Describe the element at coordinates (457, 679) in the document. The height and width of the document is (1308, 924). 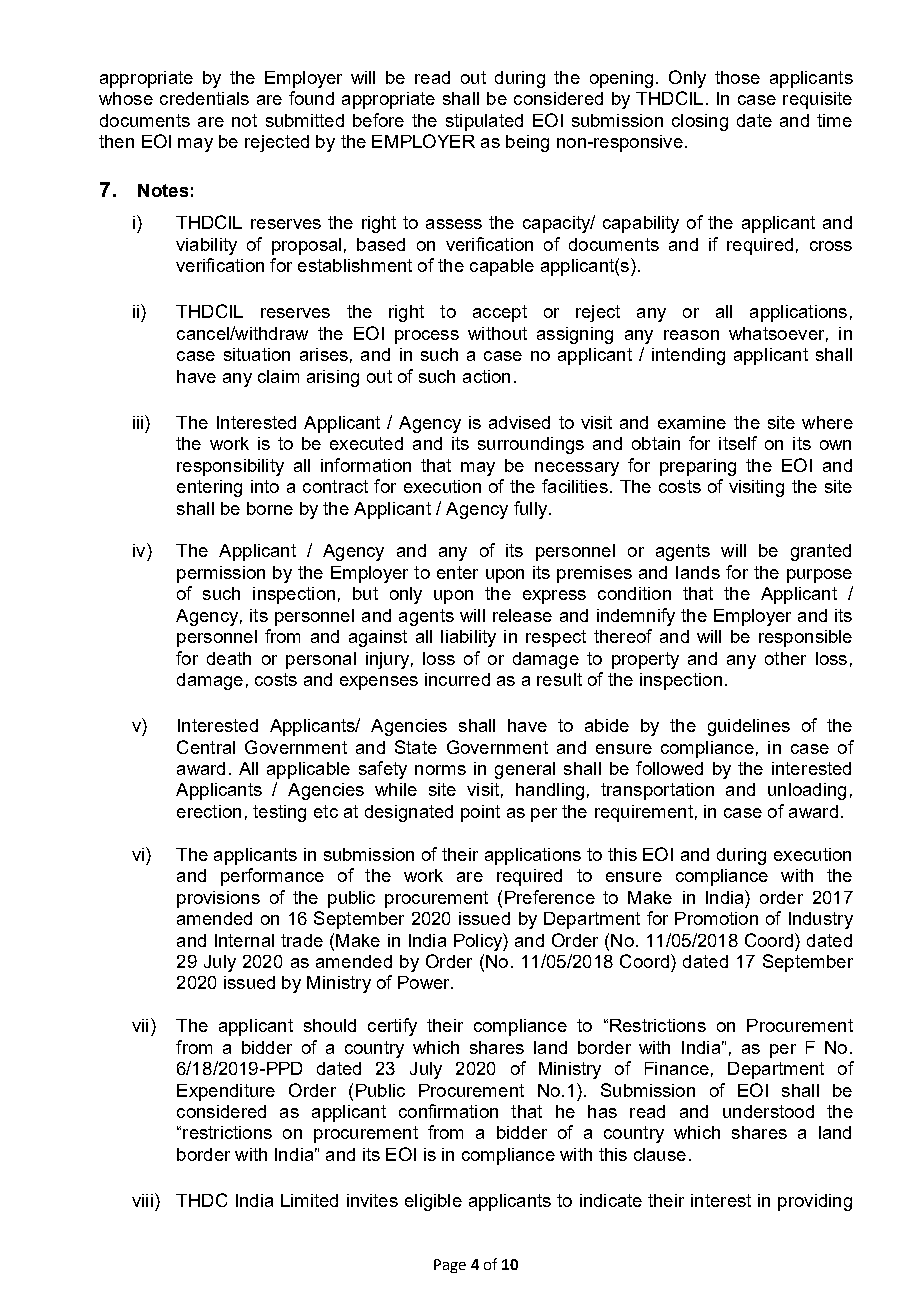
I see `incurred` at that location.
